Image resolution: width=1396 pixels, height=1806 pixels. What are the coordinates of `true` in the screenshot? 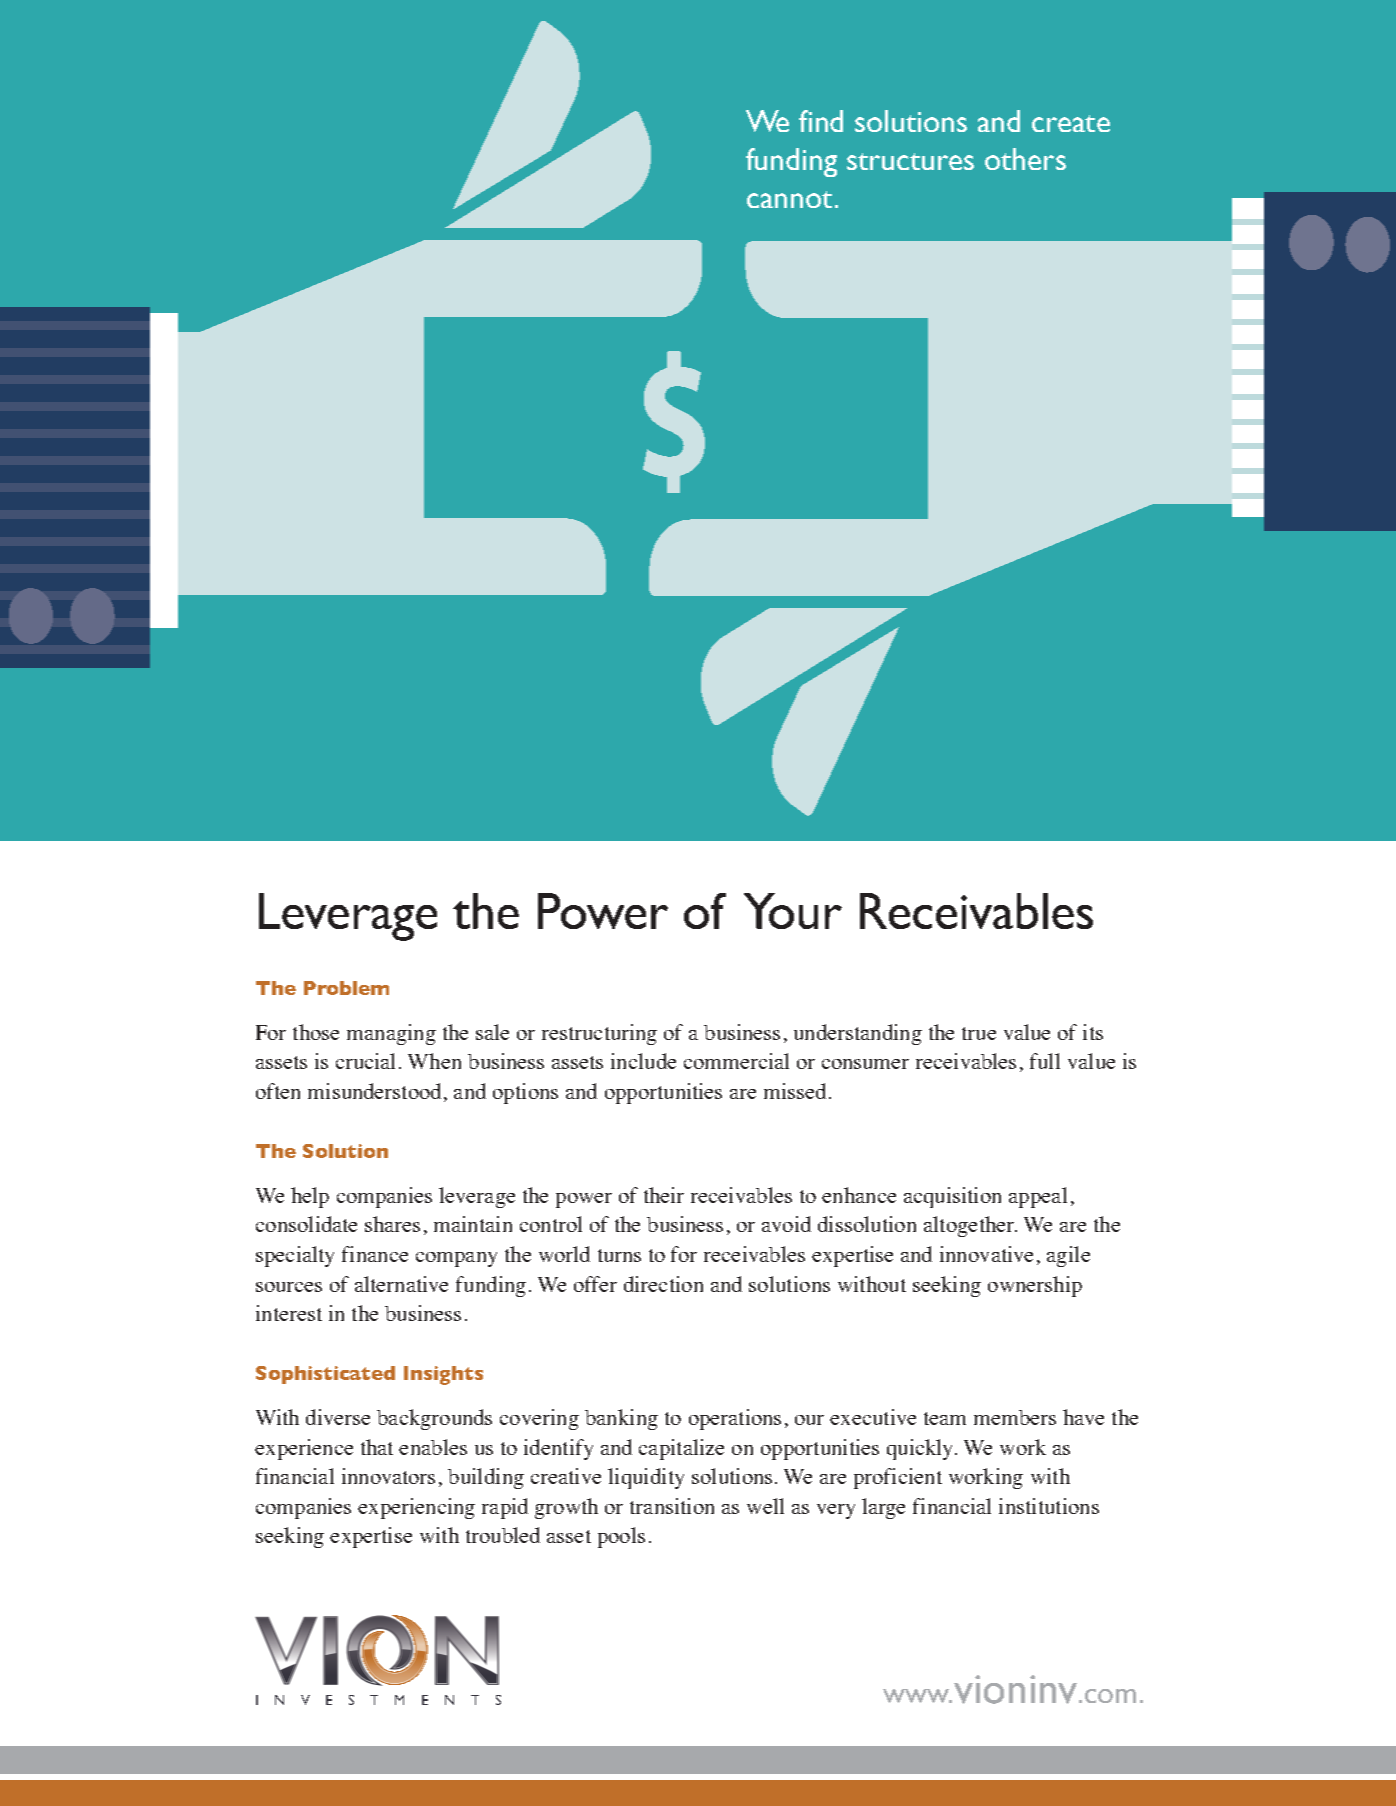 It's located at (979, 1033).
